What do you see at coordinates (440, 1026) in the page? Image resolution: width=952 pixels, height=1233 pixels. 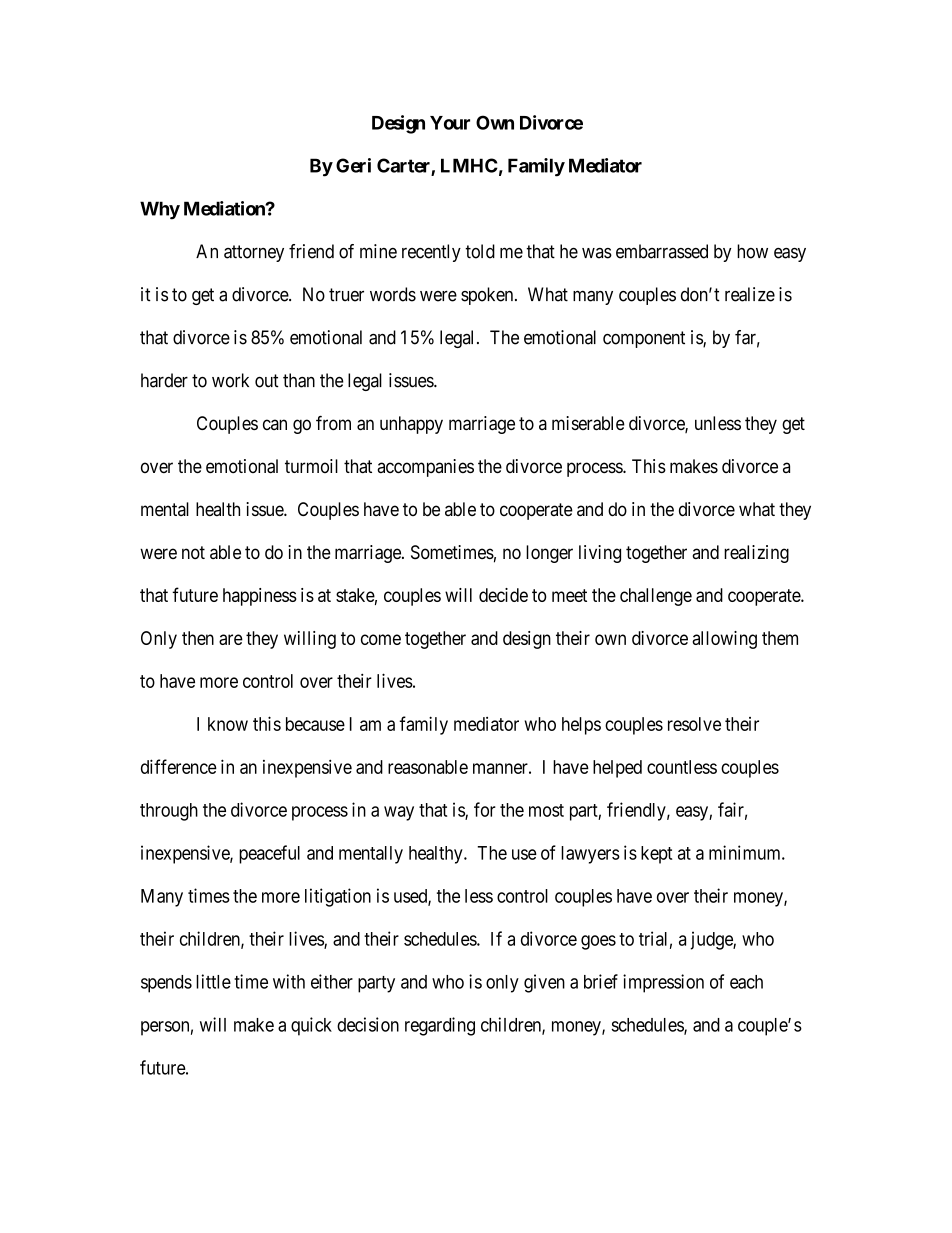 I see `regarding` at bounding box center [440, 1026].
